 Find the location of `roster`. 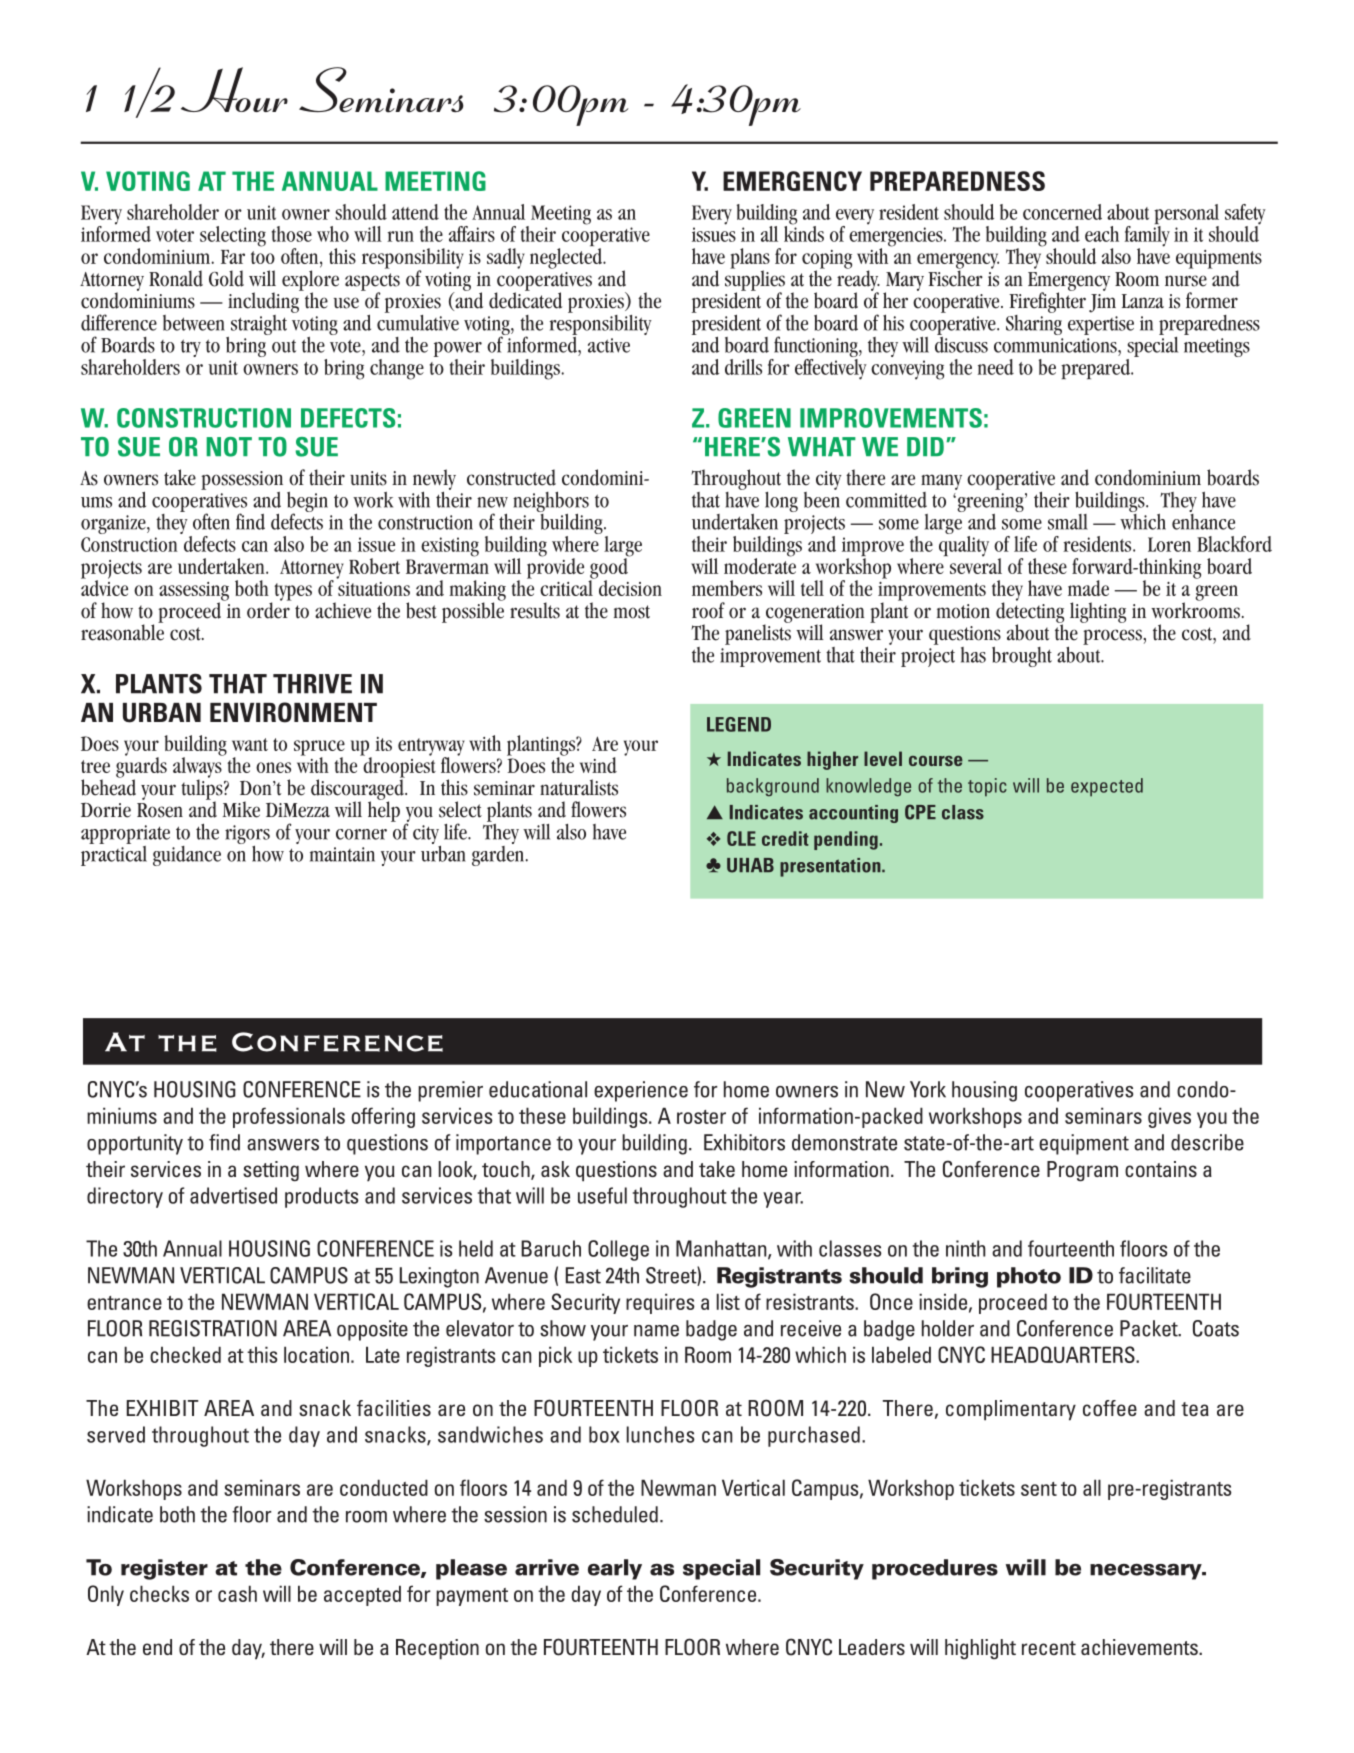

roster is located at coordinates (701, 1117).
